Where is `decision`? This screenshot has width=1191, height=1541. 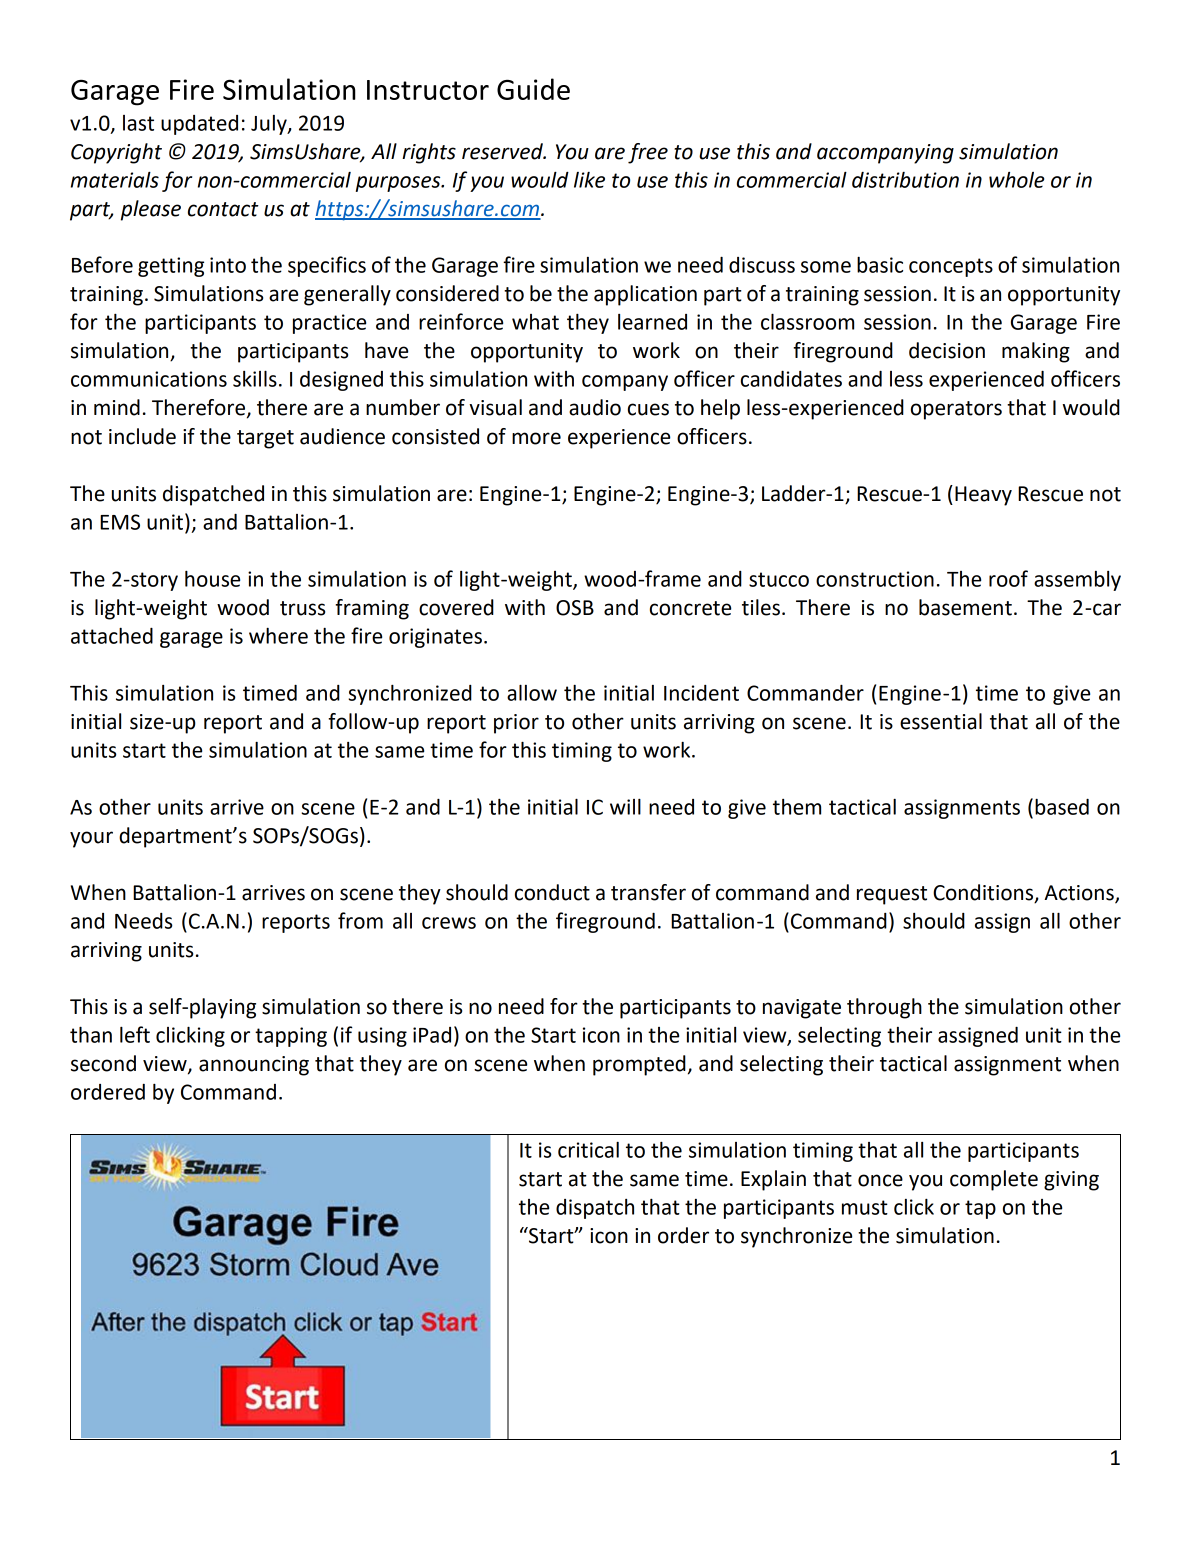
decision is located at coordinates (947, 350).
